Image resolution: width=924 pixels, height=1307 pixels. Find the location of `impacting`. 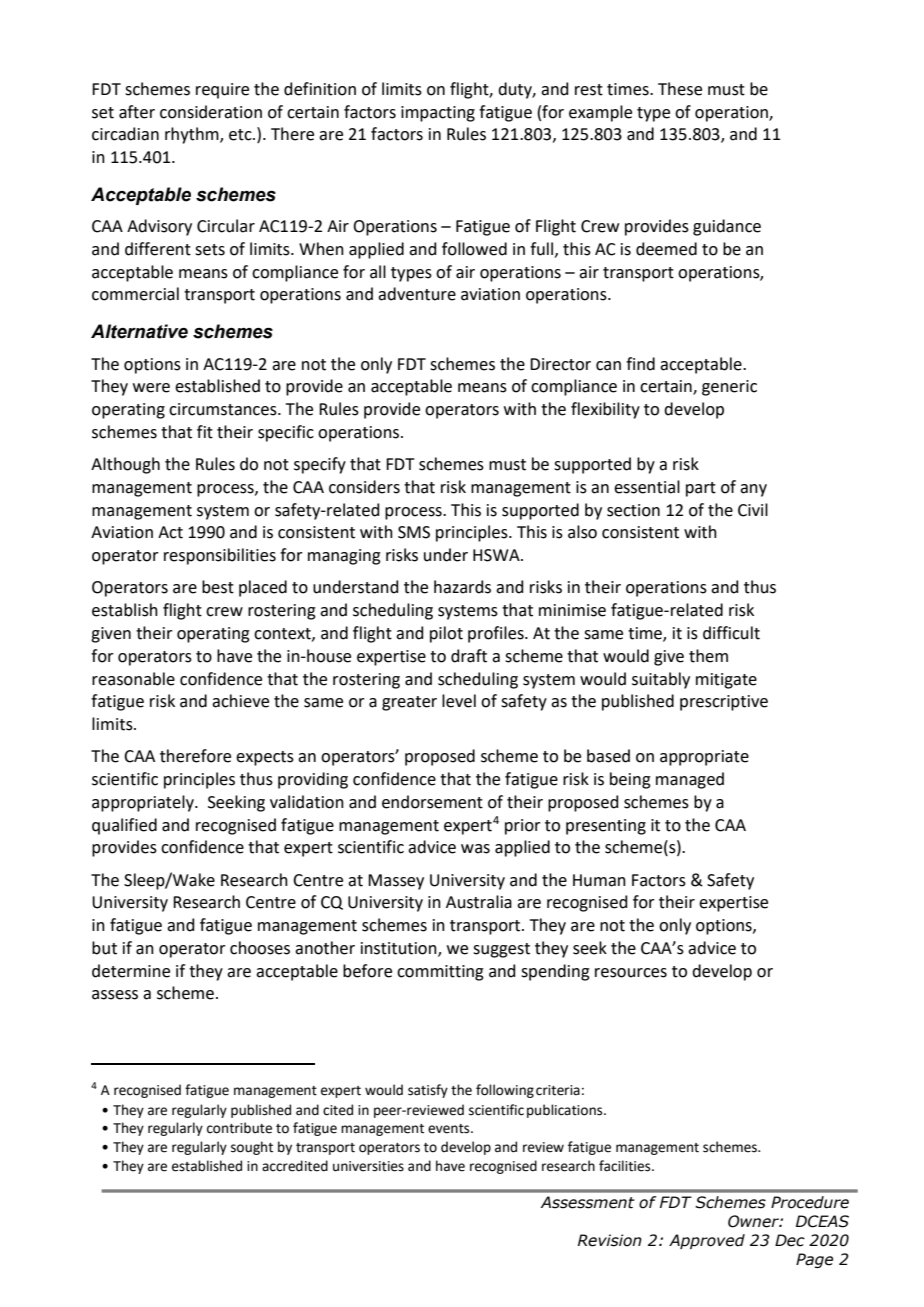

impacting is located at coordinates (438, 114).
